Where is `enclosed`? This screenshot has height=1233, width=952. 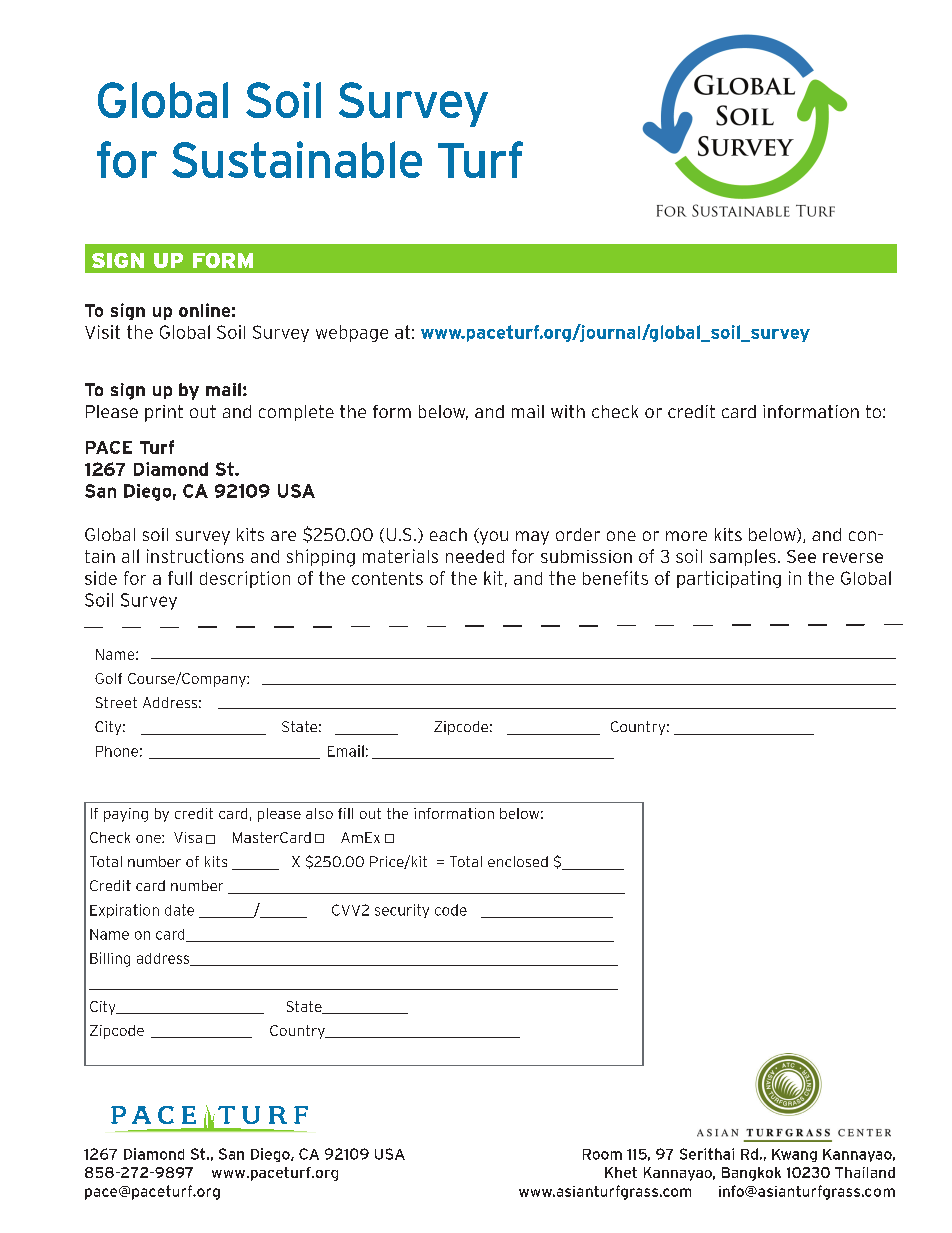 enclosed is located at coordinates (518, 861).
